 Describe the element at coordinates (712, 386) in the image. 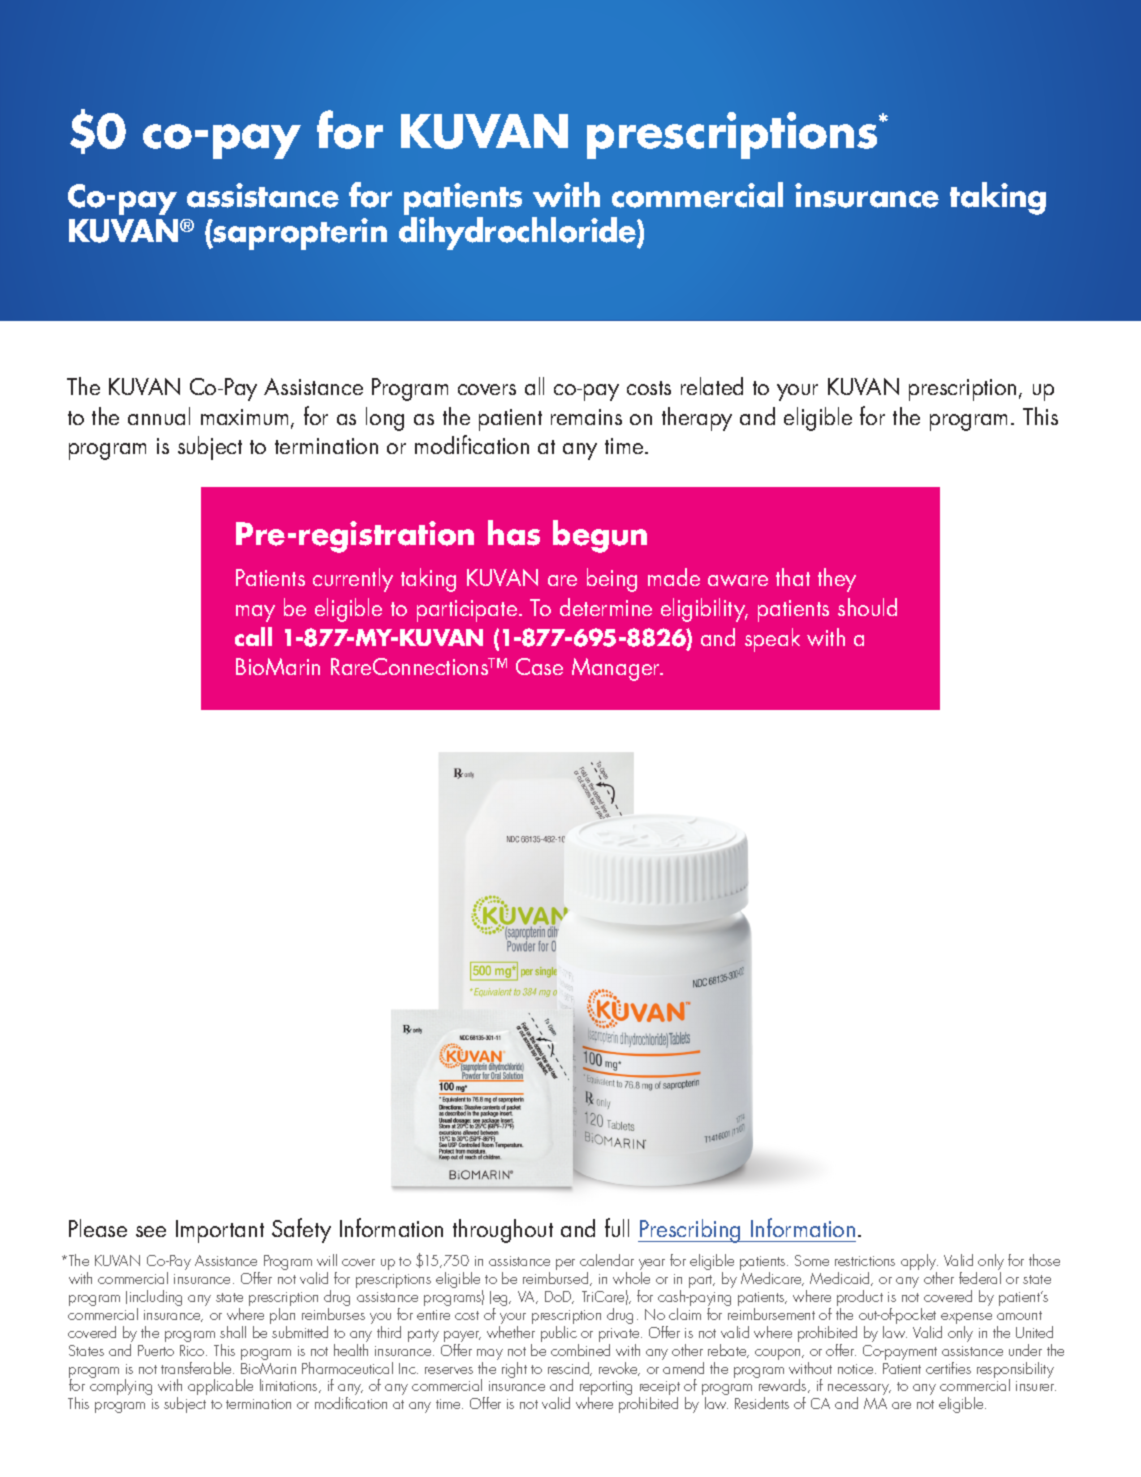

I see `related` at that location.
